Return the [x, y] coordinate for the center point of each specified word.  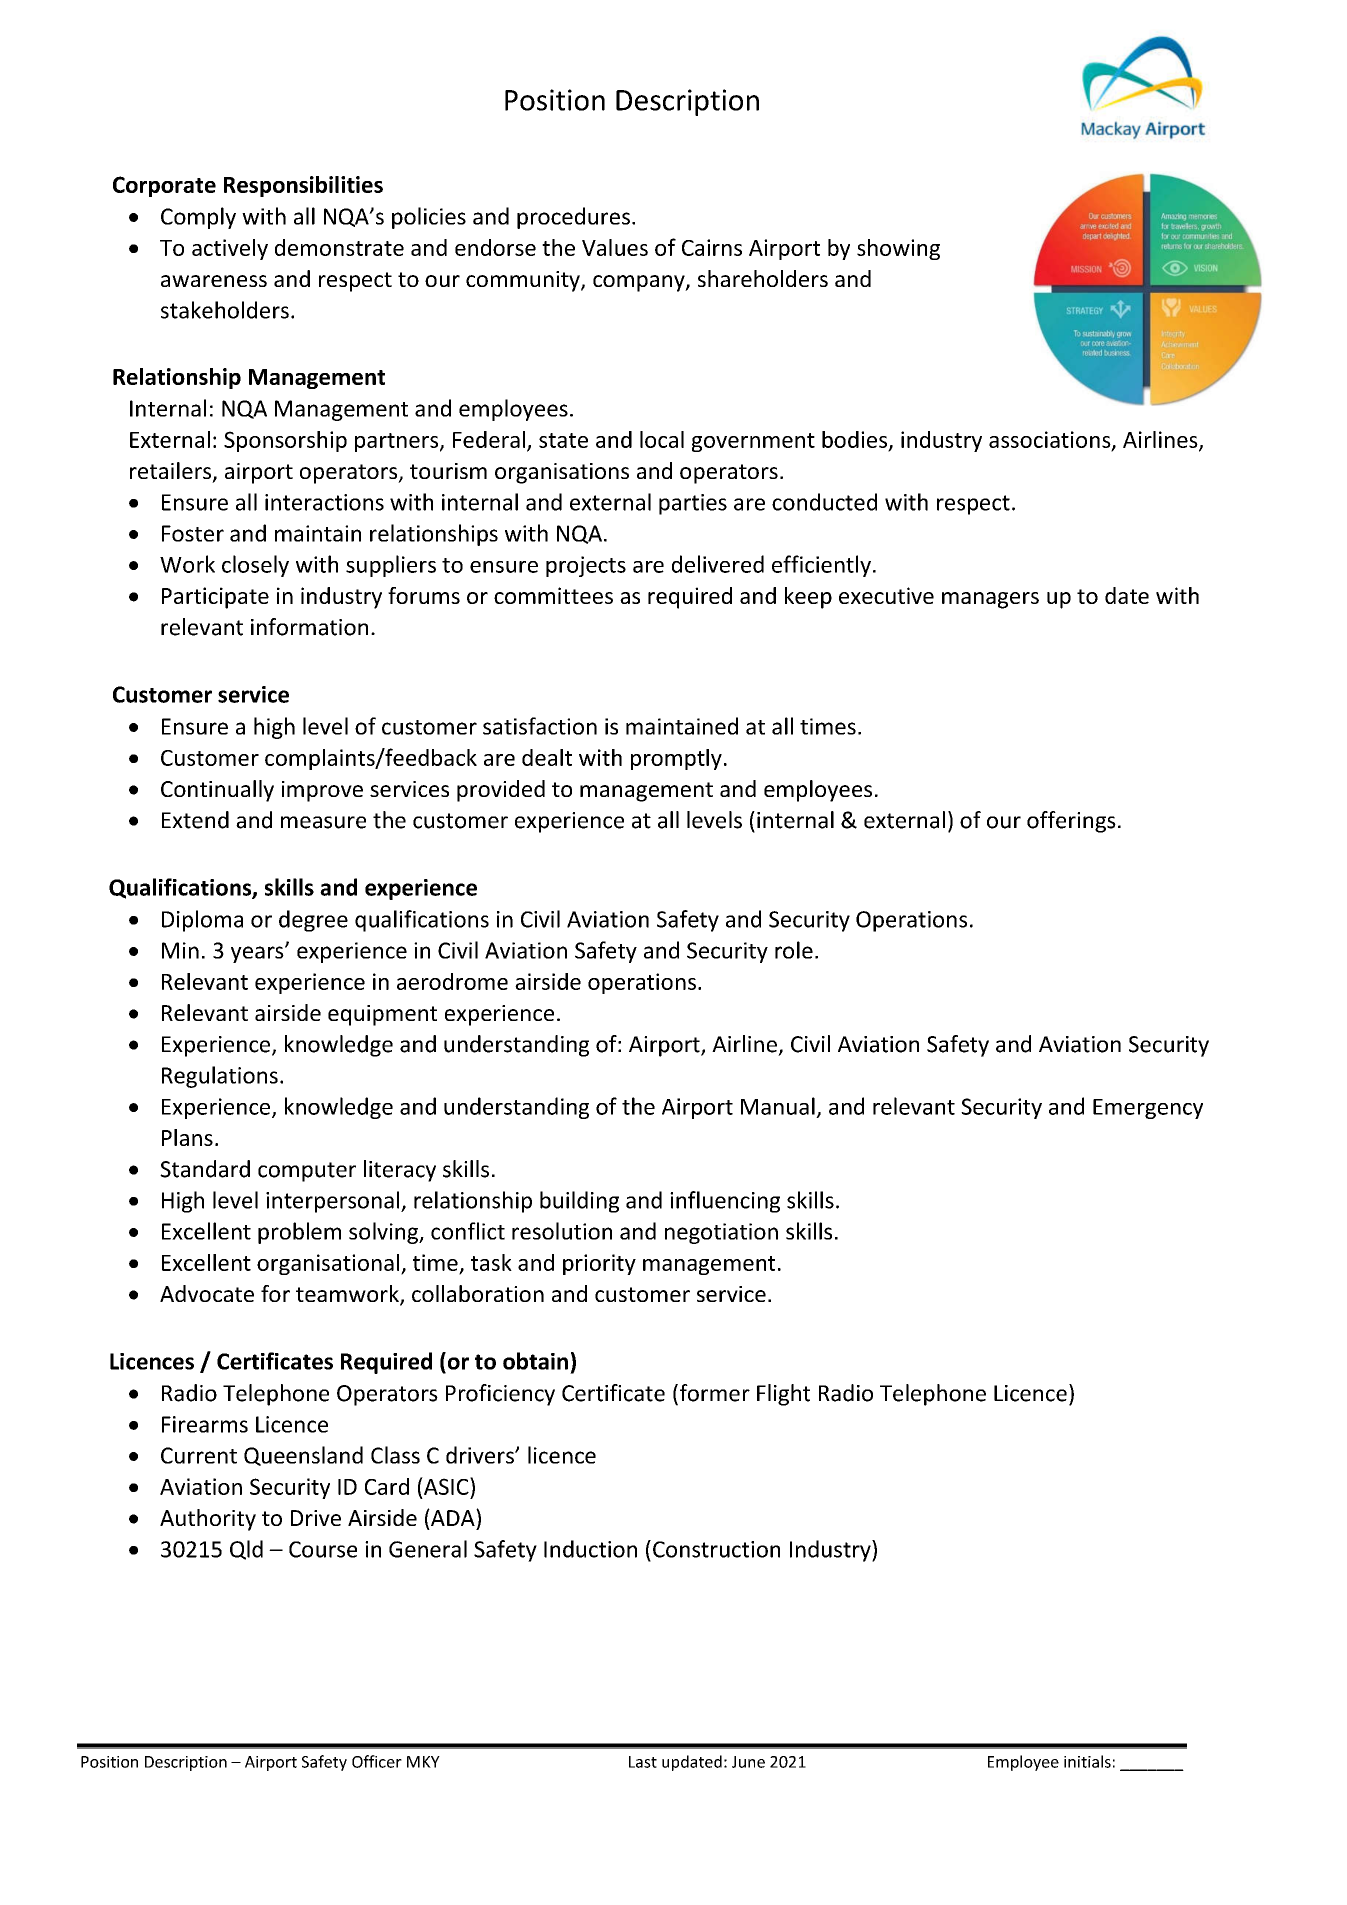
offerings [1071, 822]
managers [990, 600]
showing [898, 249]
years [258, 954]
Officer [377, 1761]
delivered [718, 564]
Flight [783, 1395]
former [713, 1394]
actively [230, 249]
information [309, 627]
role [794, 950]
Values [615, 247]
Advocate [207, 1293]
